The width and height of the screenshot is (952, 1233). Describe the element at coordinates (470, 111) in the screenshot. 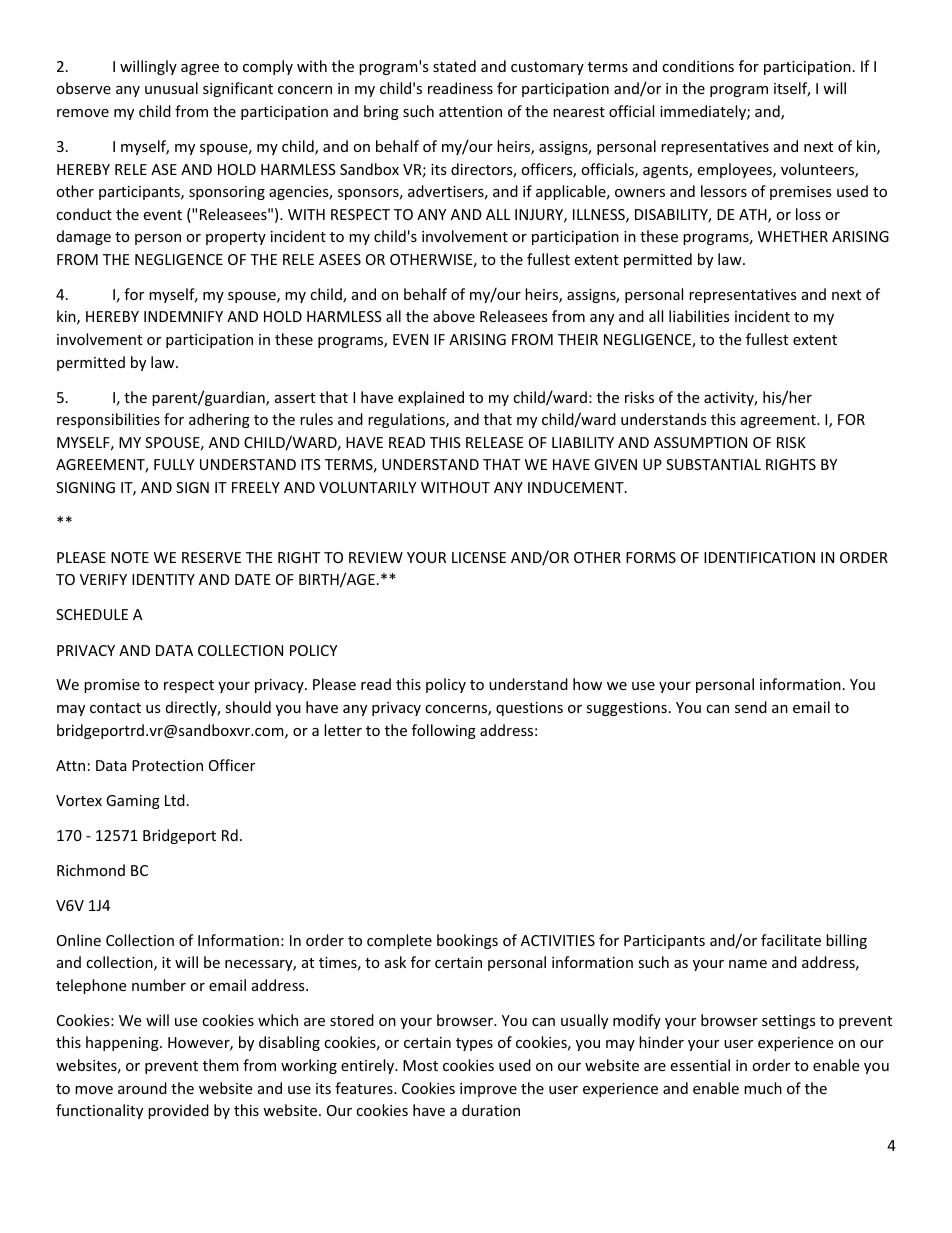

I see `attention` at that location.
